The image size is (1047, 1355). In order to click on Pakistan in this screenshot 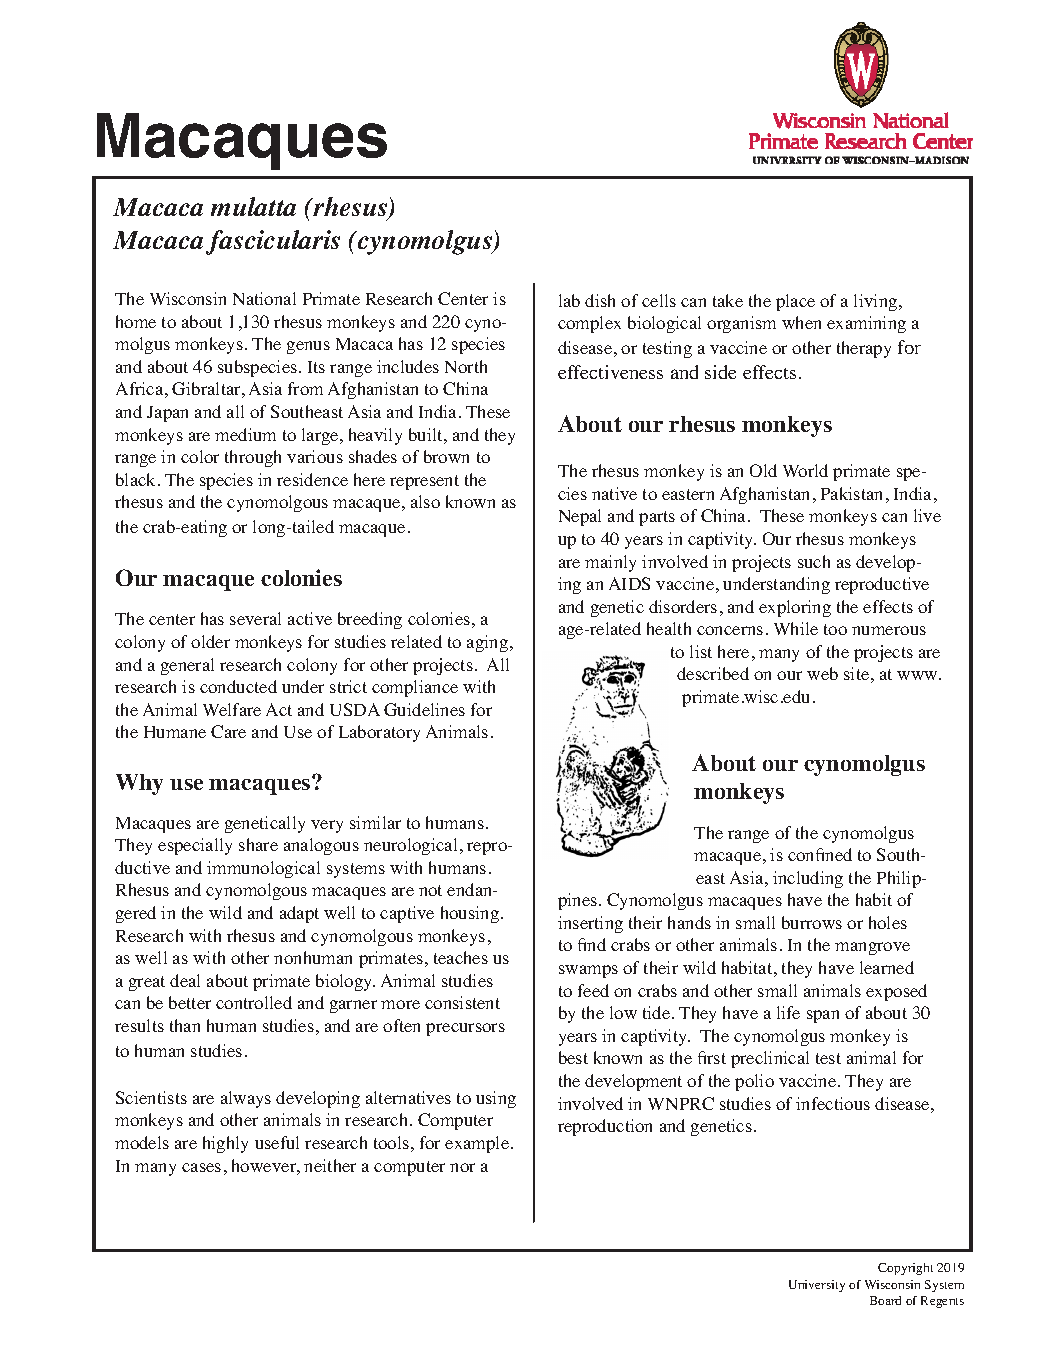, I will do `click(851, 493)`.
